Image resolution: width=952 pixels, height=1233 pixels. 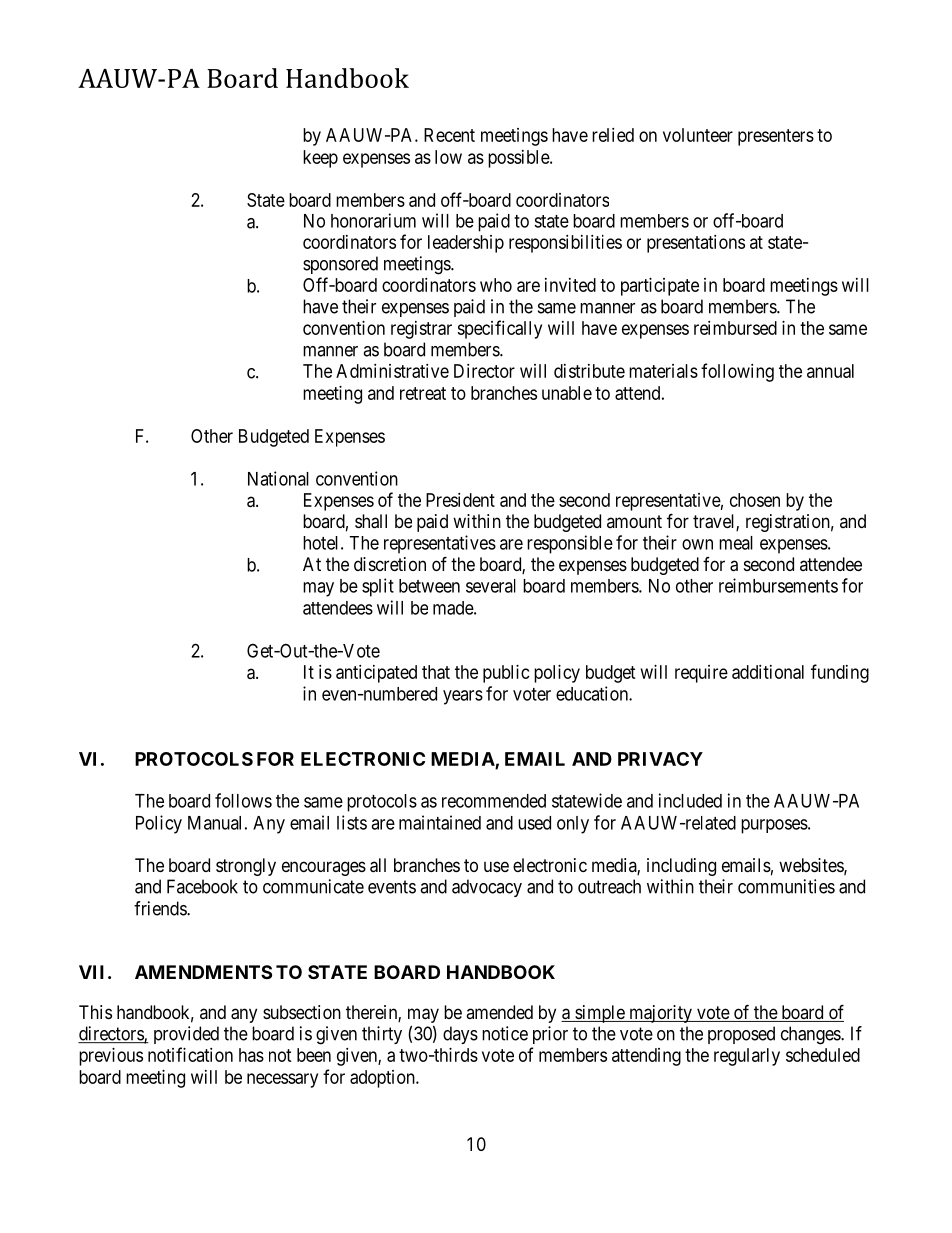 What do you see at coordinates (320, 159) in the screenshot?
I see `keep` at bounding box center [320, 159].
